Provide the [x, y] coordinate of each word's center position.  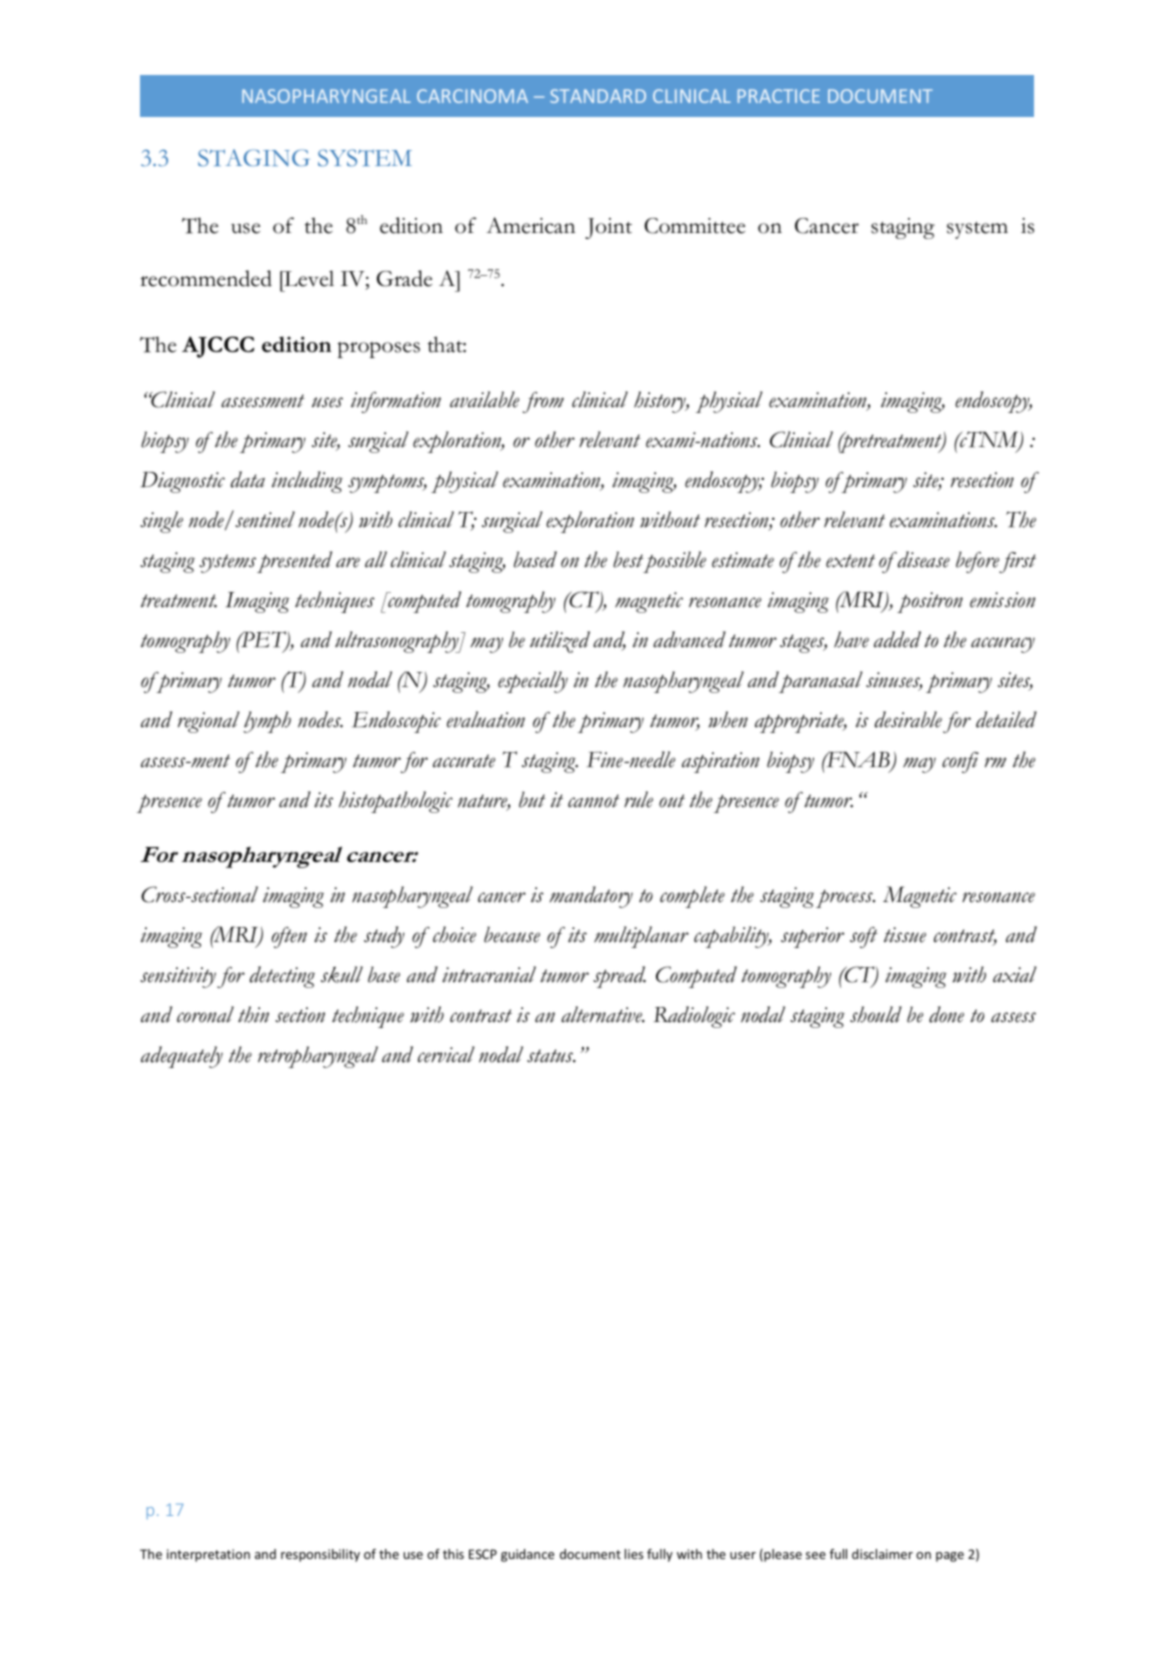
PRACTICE [779, 96]
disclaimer [882, 1554]
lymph [267, 722]
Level [308, 278]
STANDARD [598, 96]
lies [634, 1554]
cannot [594, 801]
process [845, 899]
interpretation [208, 1555]
